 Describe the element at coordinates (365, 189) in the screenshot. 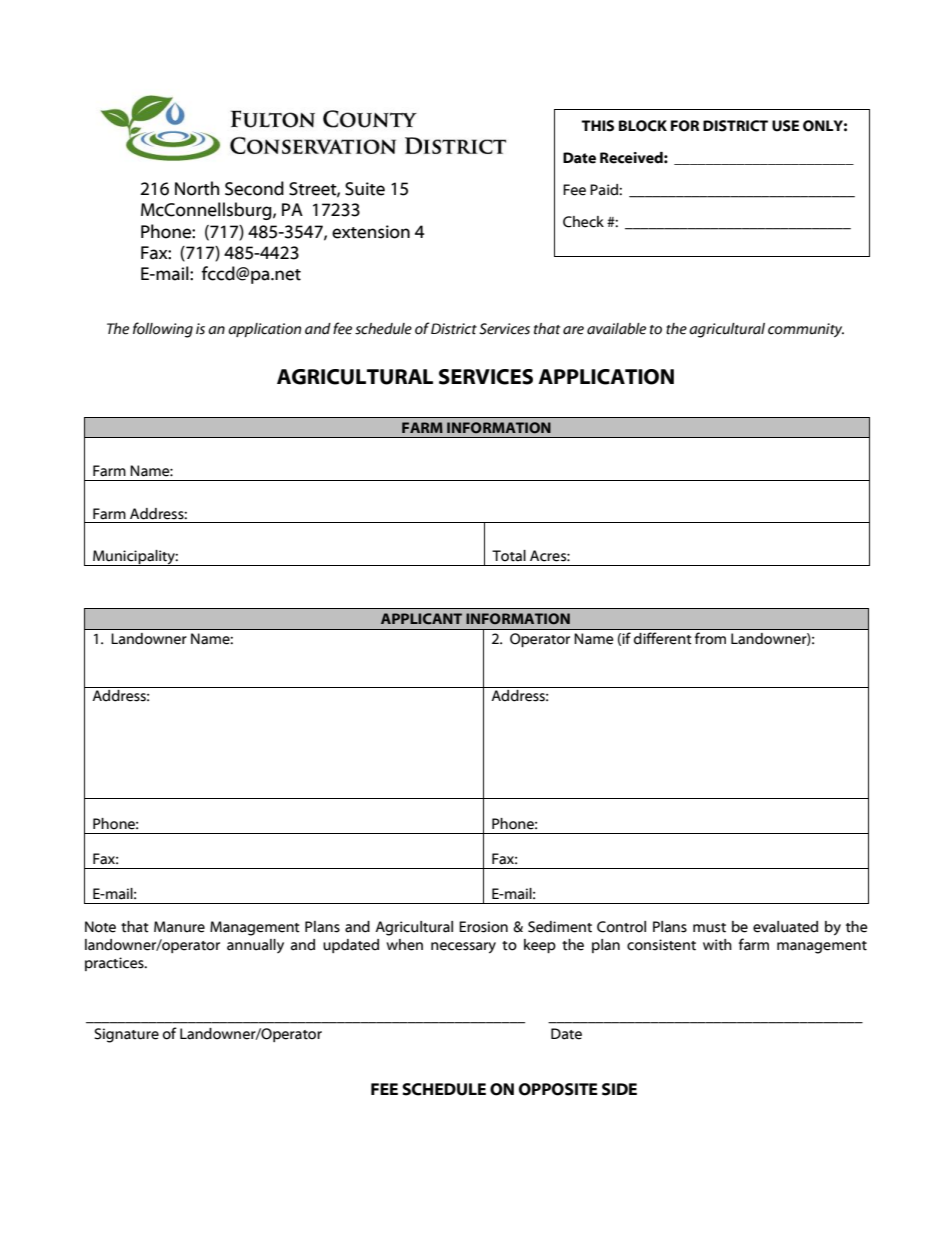

I see `Suite` at that location.
